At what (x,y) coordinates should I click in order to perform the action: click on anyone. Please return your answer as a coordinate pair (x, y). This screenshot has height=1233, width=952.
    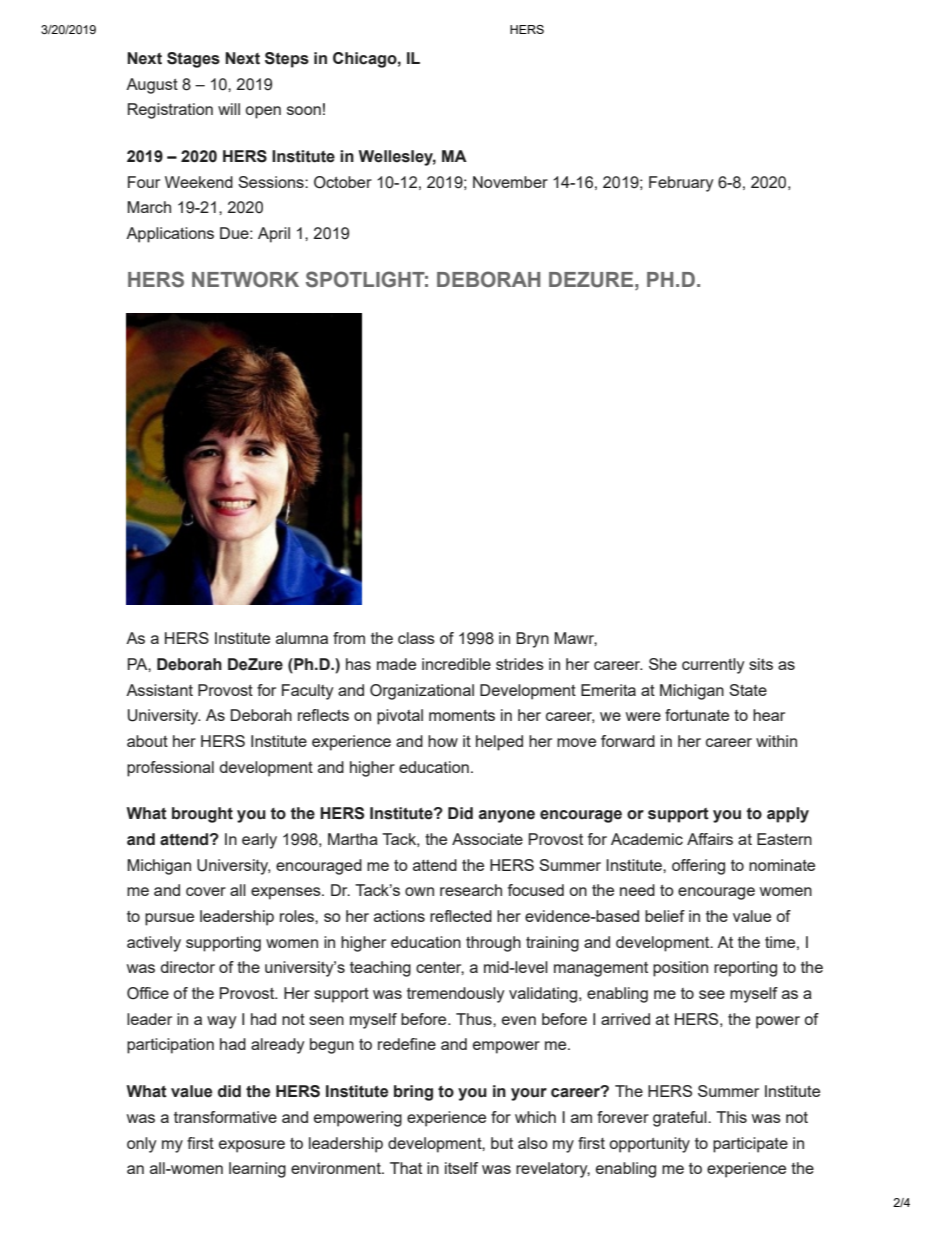
    Looking at the image, I should click on (507, 816).
